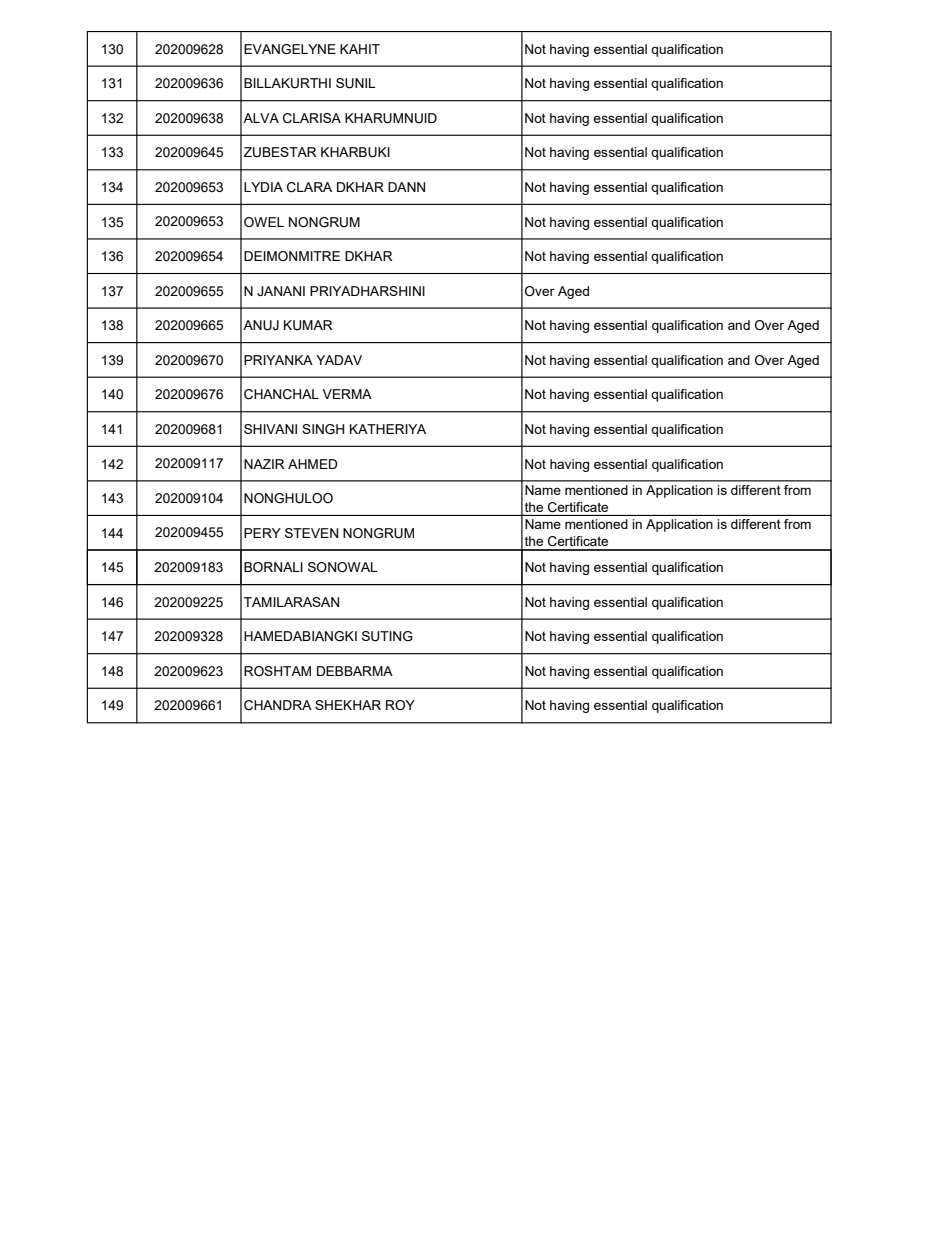 The height and width of the screenshot is (1233, 952). I want to click on CHANDRA, so click(278, 705).
